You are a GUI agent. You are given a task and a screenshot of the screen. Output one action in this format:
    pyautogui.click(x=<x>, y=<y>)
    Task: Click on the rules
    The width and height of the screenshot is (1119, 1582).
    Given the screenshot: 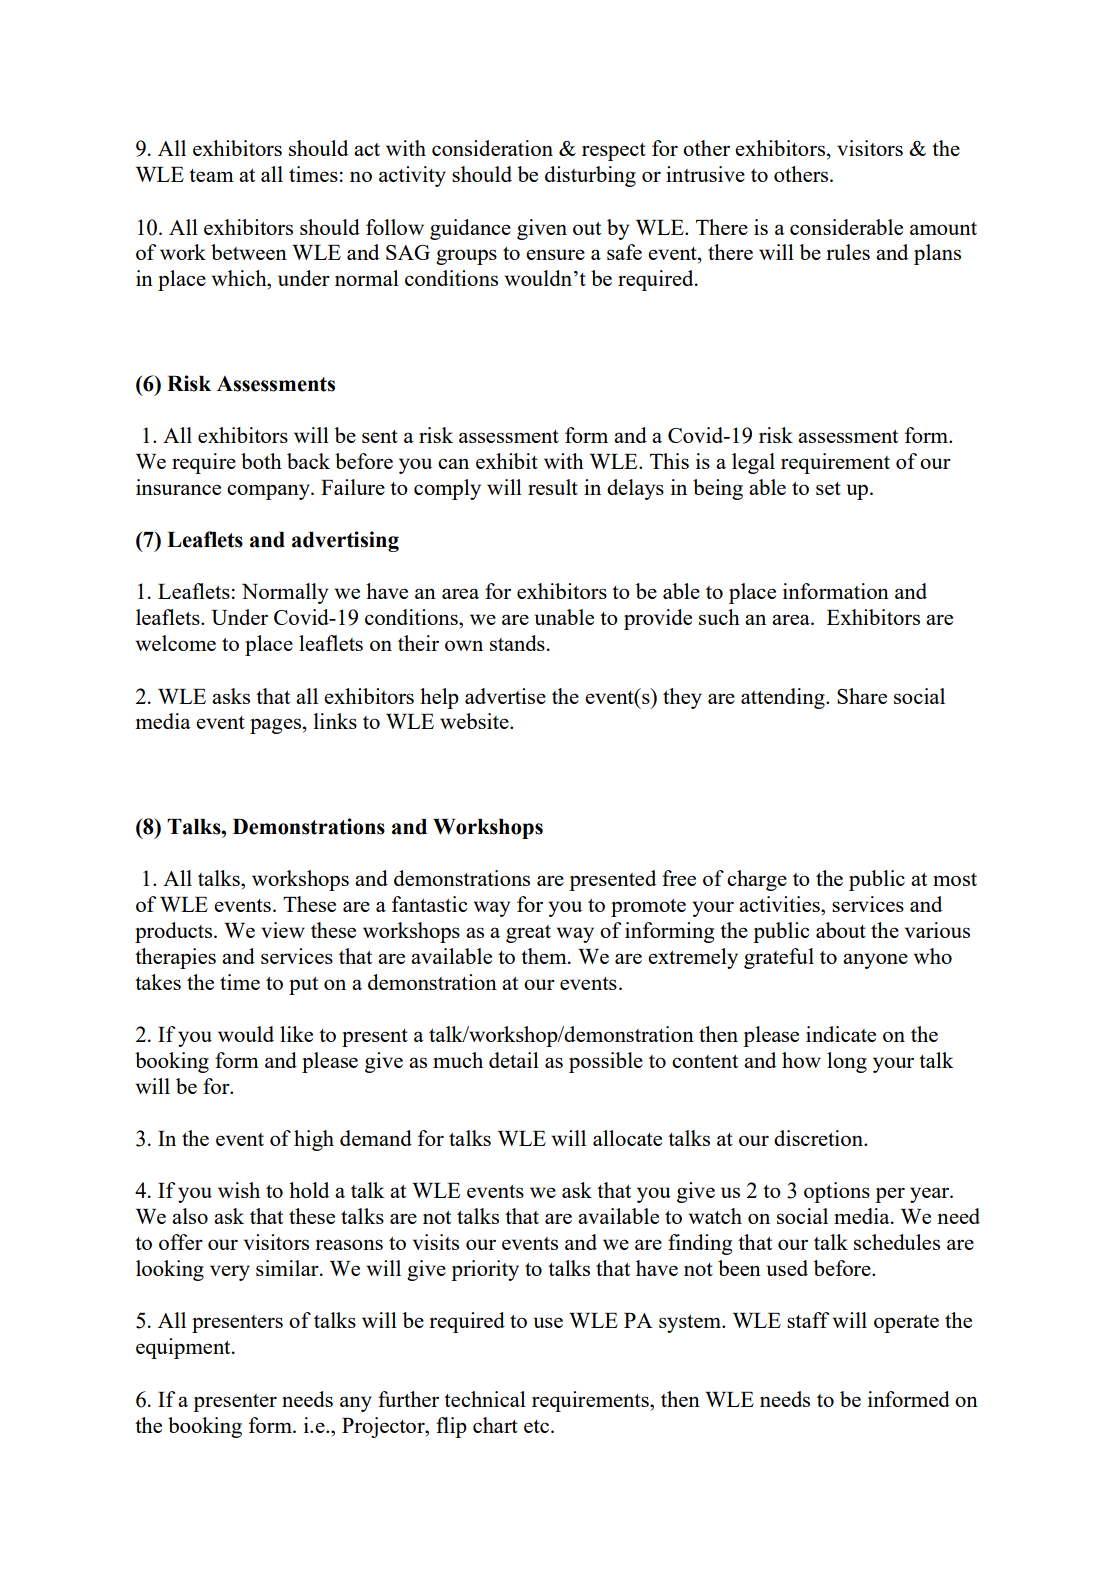 What is the action you would take?
    pyautogui.click(x=848, y=252)
